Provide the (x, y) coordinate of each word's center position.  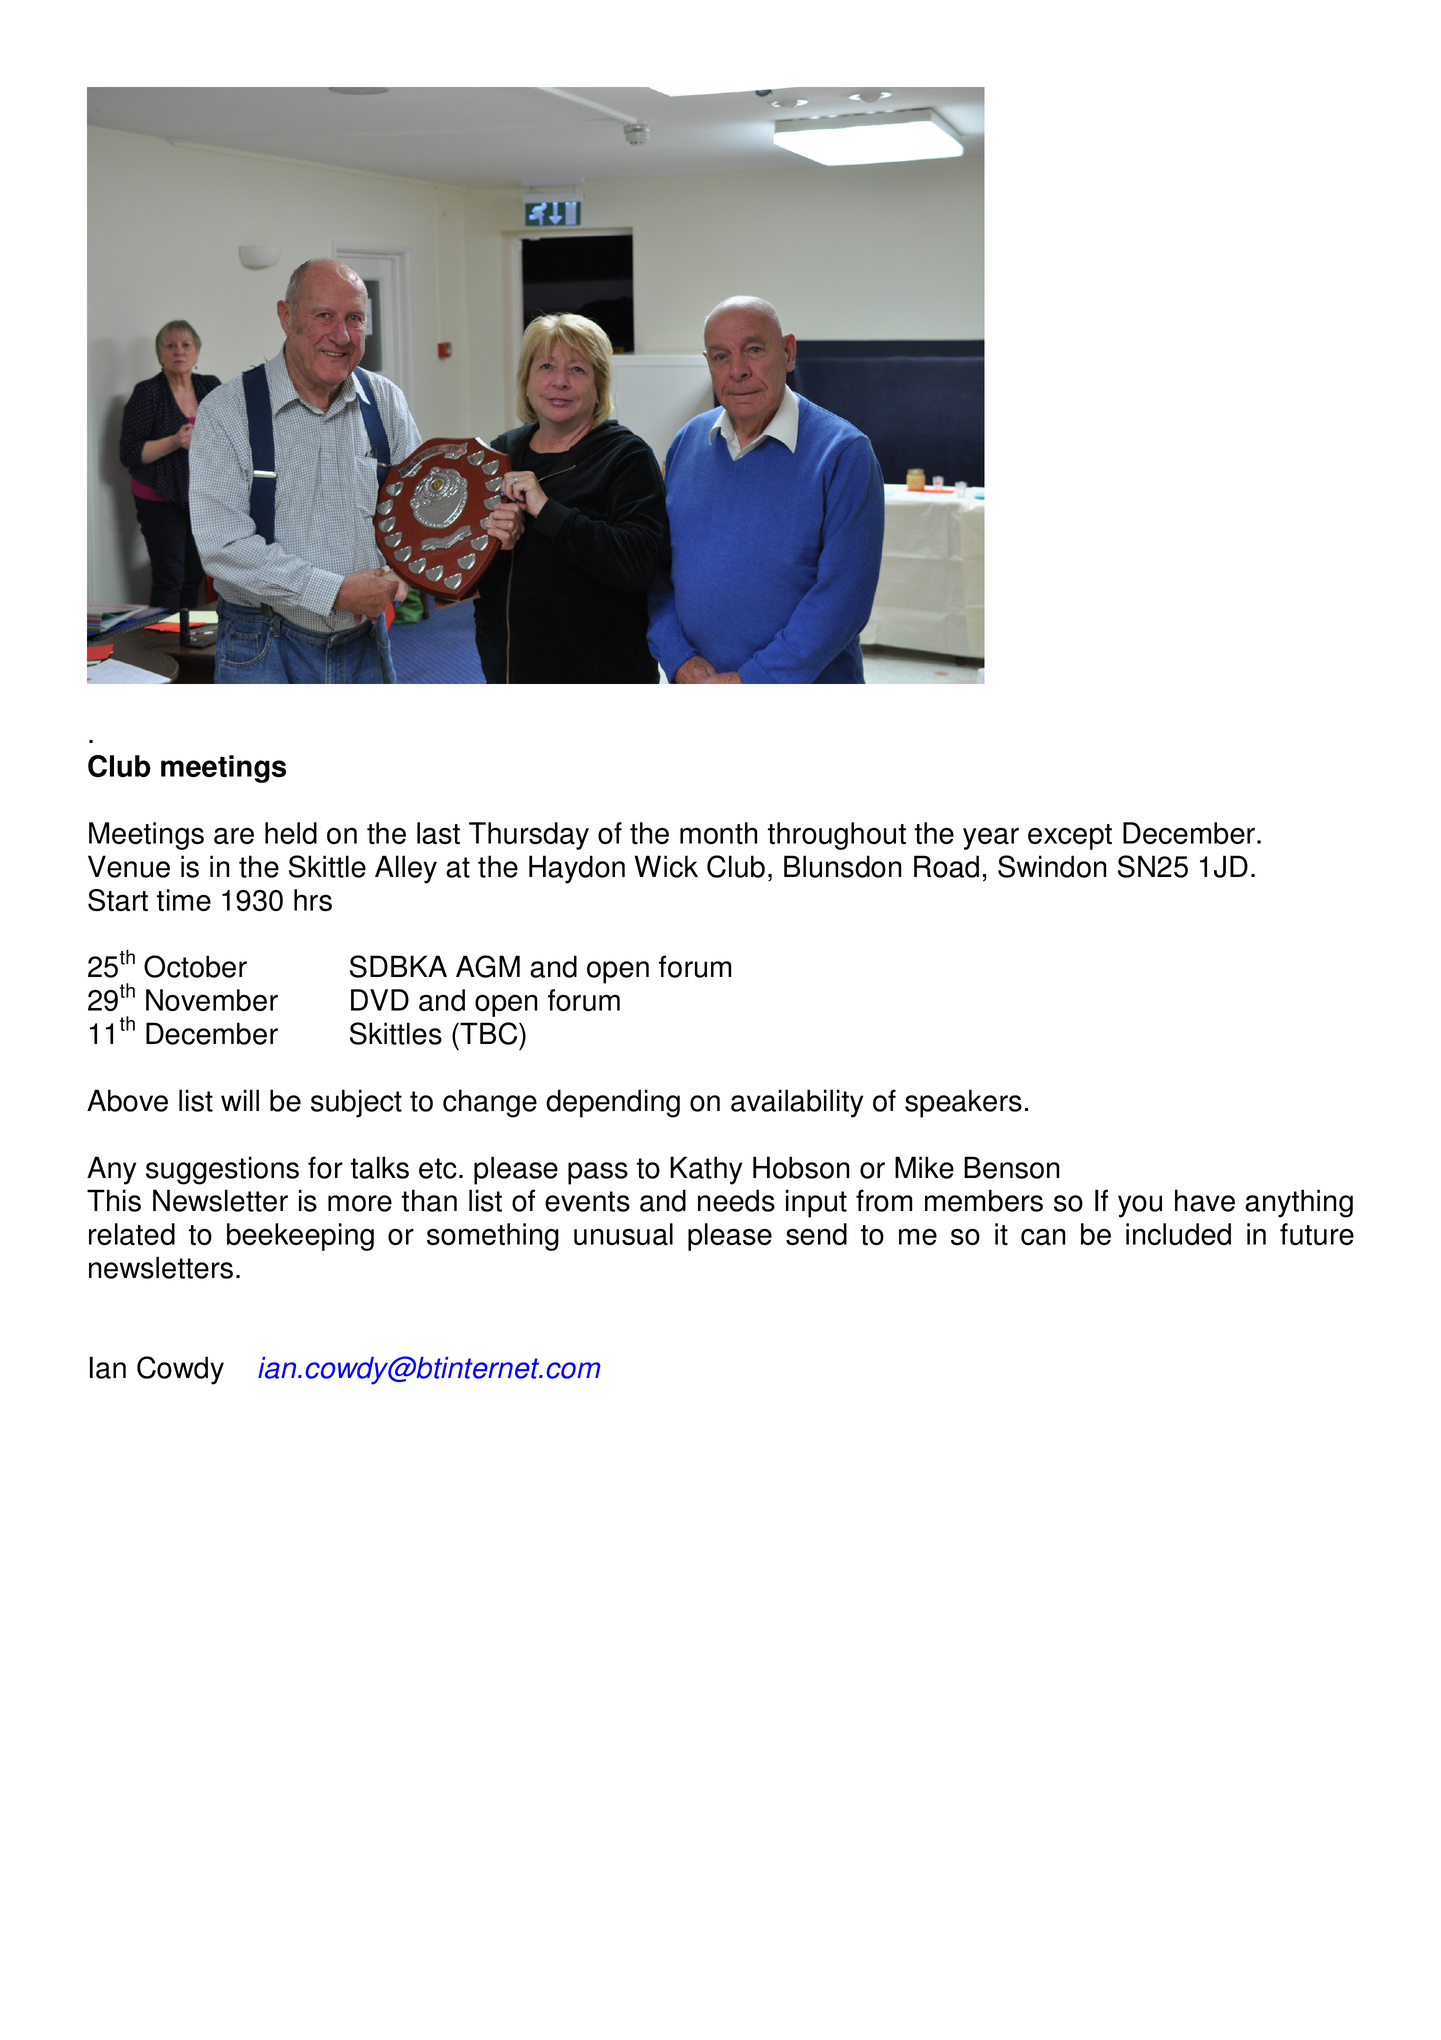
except (1070, 837)
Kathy (706, 1170)
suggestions (222, 1170)
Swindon (1052, 866)
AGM (488, 966)
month (718, 833)
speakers (963, 1103)
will (240, 1100)
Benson (1011, 1167)
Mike (924, 1167)
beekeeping (300, 1237)
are (234, 836)
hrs (313, 900)
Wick (666, 866)
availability (797, 1103)
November (212, 1000)
